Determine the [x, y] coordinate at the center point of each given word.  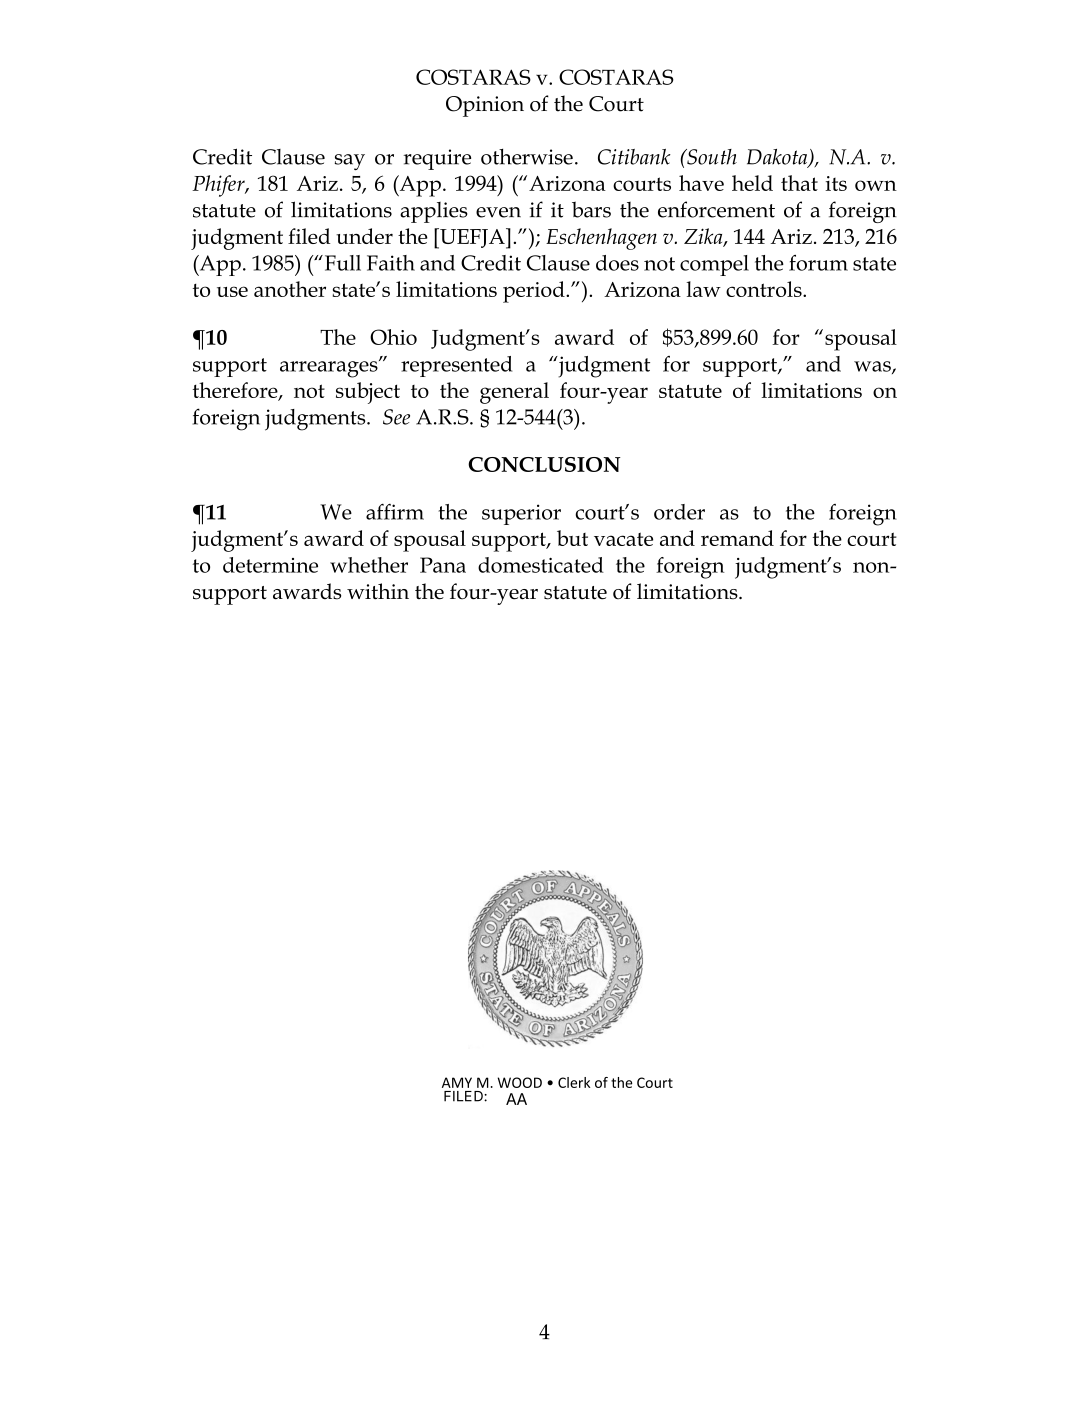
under [364, 236]
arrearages [330, 368]
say [350, 162]
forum [818, 263]
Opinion [485, 106]
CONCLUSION [544, 464]
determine [270, 565]
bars [591, 209]
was [873, 367]
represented [456, 366]
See [396, 417]
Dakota [778, 158]
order [679, 512]
